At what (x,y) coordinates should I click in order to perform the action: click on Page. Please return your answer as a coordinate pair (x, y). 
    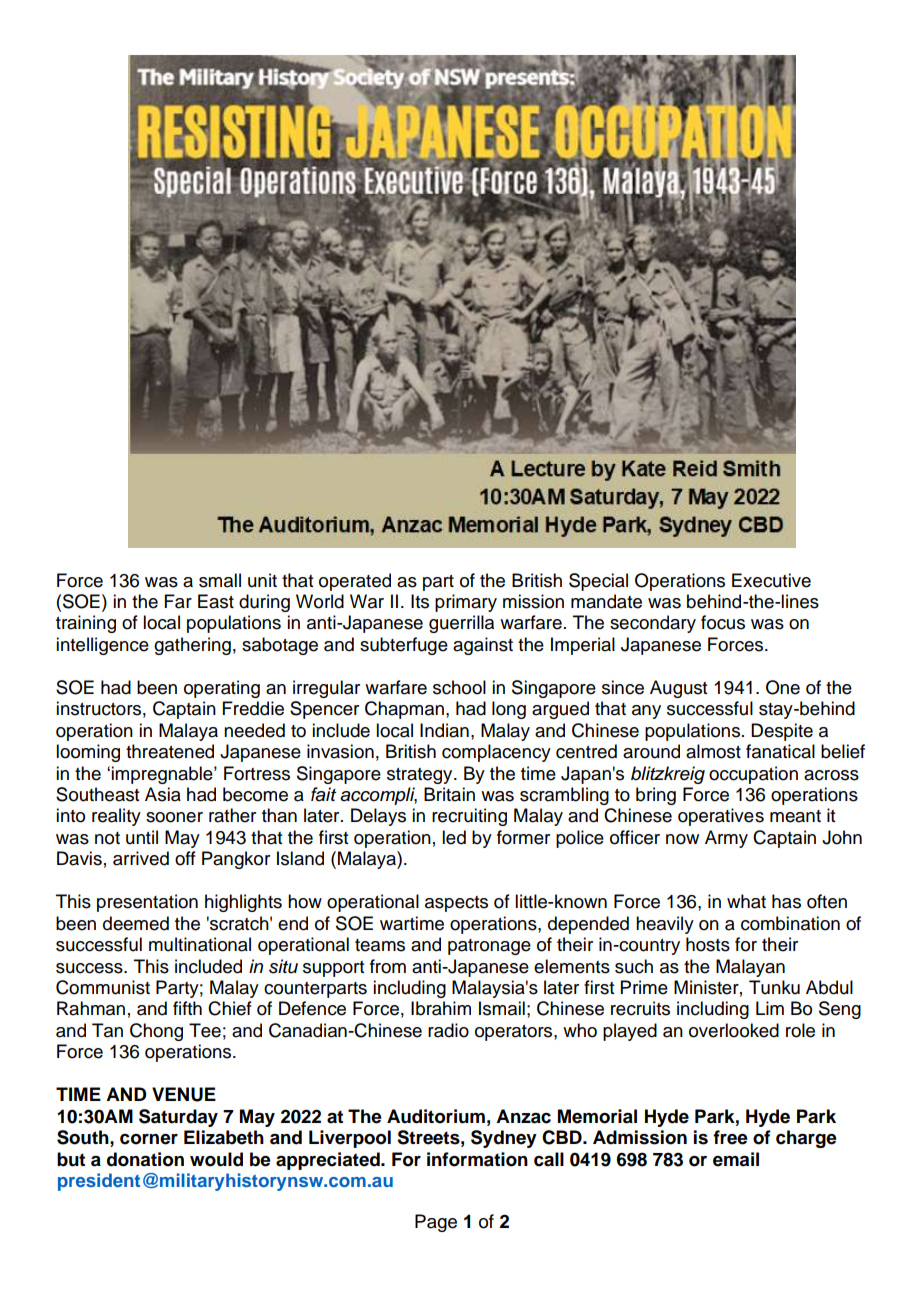
    Looking at the image, I should click on (436, 1223).
